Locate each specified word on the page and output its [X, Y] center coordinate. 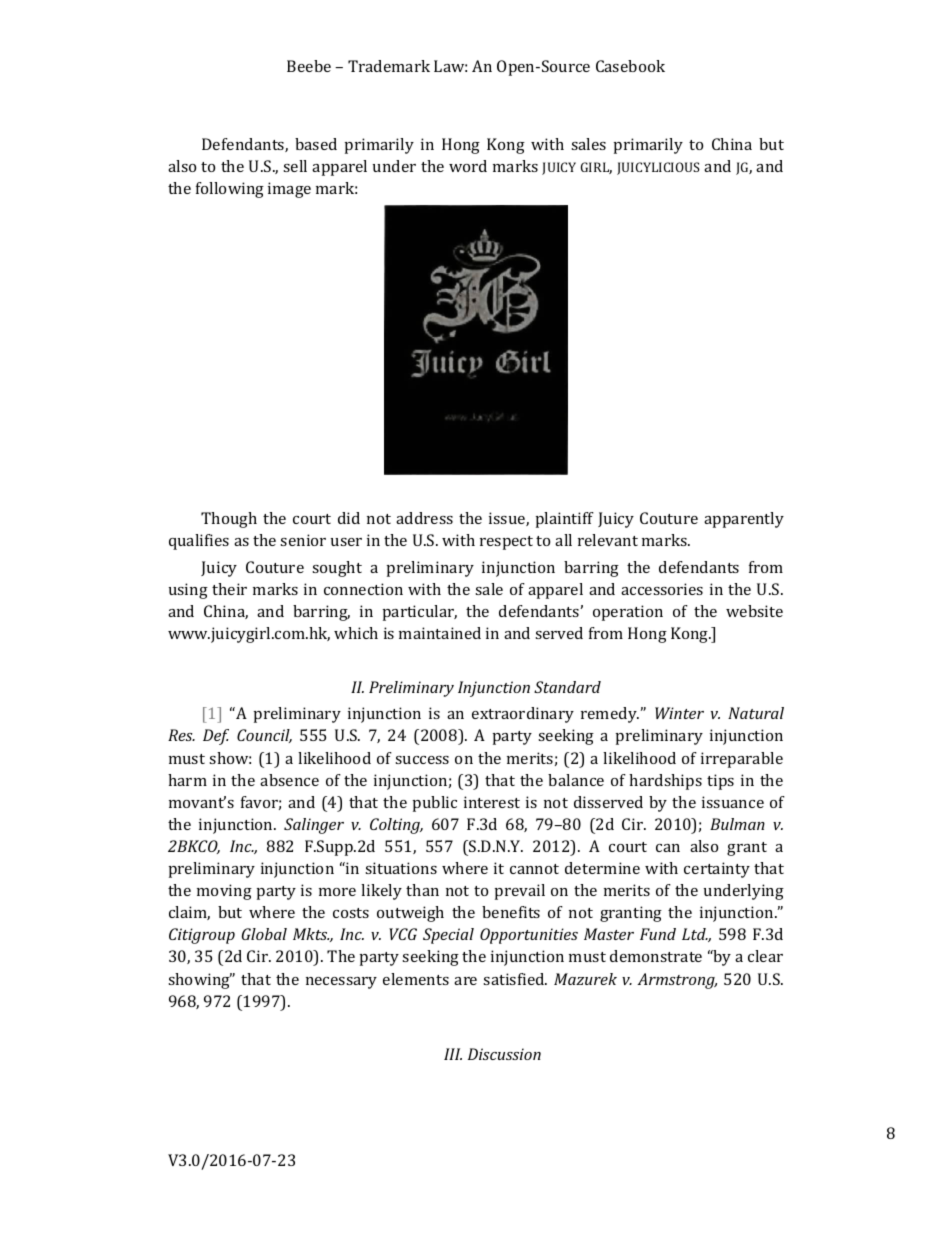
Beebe [309, 66]
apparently [744, 520]
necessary [341, 983]
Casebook [630, 66]
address [424, 518]
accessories [662, 589]
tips [720, 782]
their [229, 589]
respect [506, 543]
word [468, 166]
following [230, 190]
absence [289, 780]
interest [492, 802]
